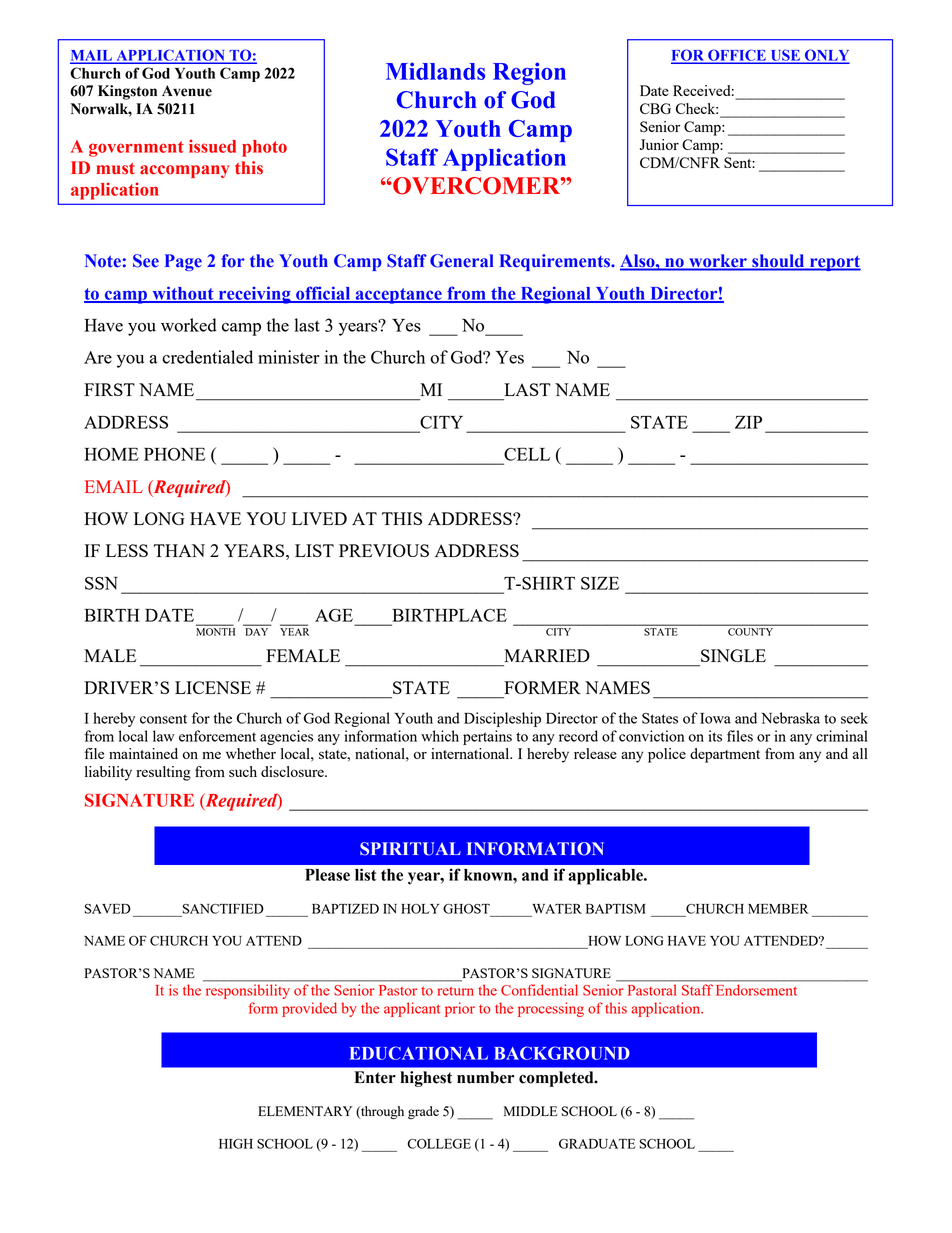 This page has height=1233, width=952. What do you see at coordinates (748, 422) in the page?
I see `ZIP` at bounding box center [748, 422].
